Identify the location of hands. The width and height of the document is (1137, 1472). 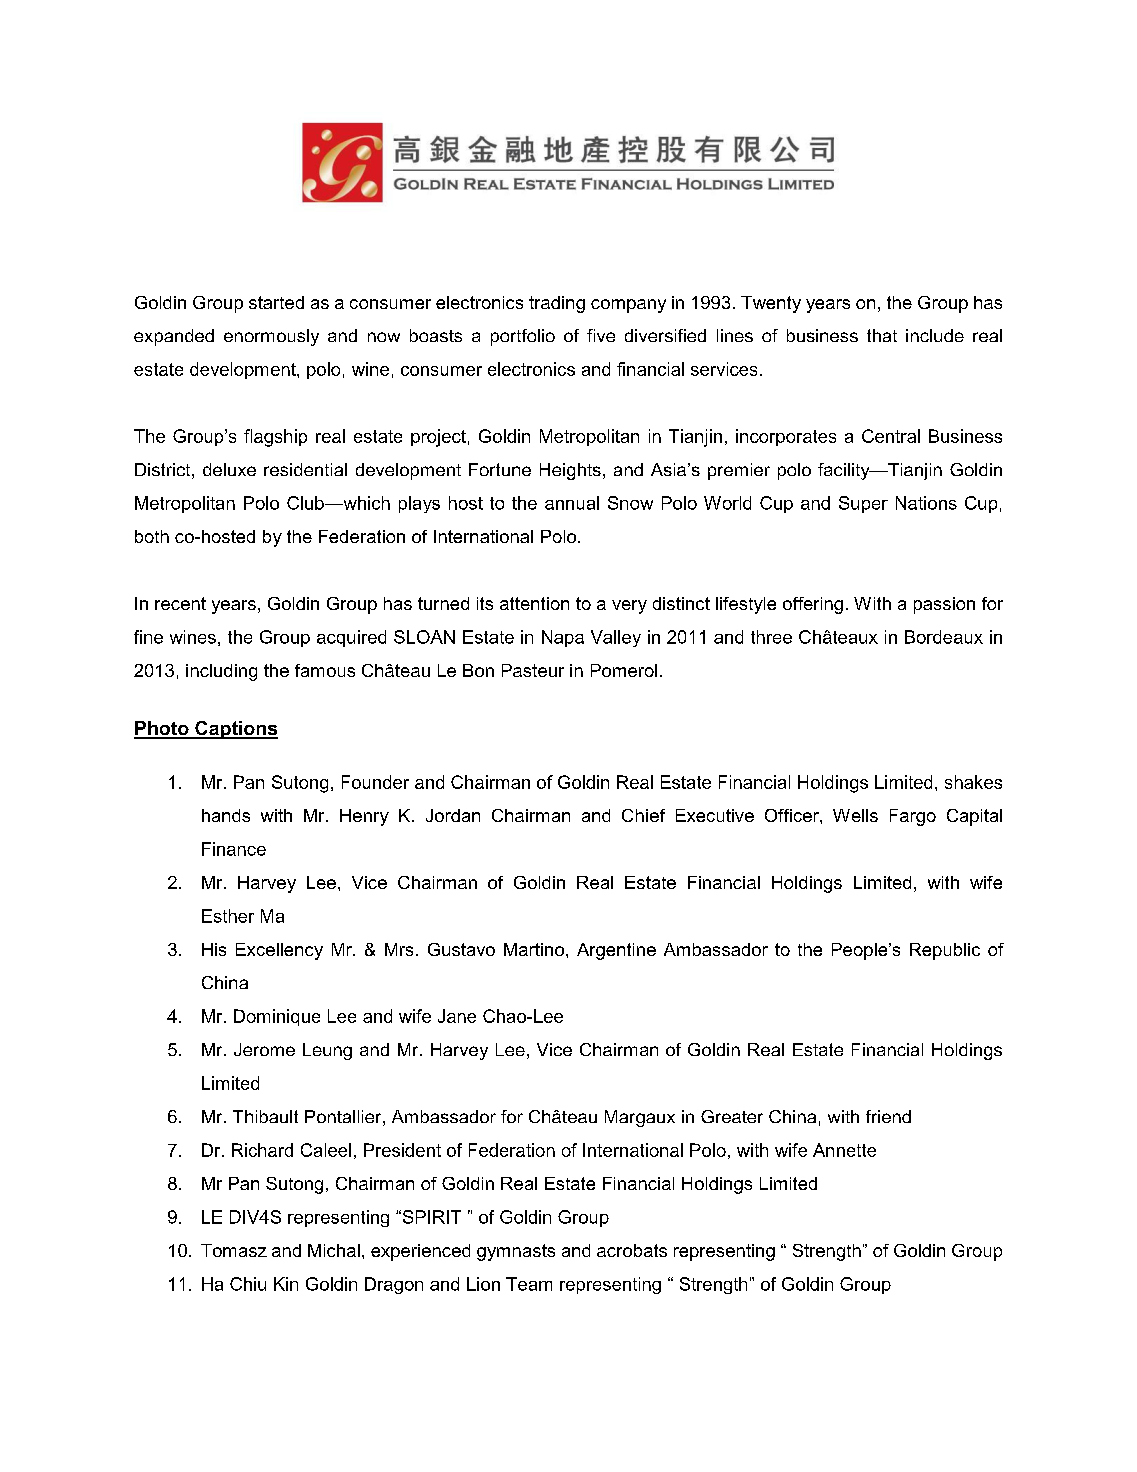
(226, 815).
